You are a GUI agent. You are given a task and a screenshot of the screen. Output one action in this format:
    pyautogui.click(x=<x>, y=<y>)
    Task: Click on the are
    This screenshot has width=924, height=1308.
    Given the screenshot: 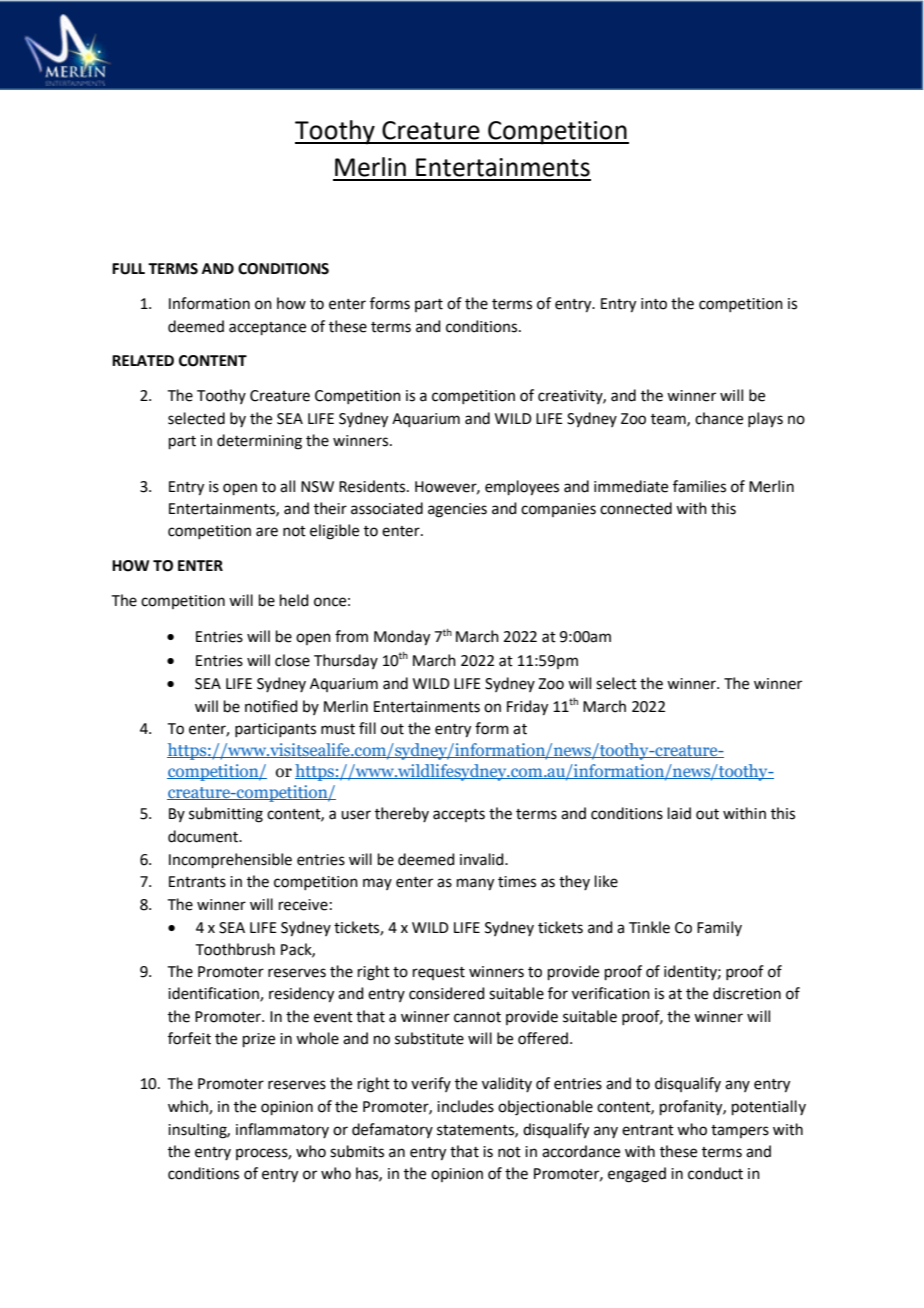 What is the action you would take?
    pyautogui.click(x=267, y=532)
